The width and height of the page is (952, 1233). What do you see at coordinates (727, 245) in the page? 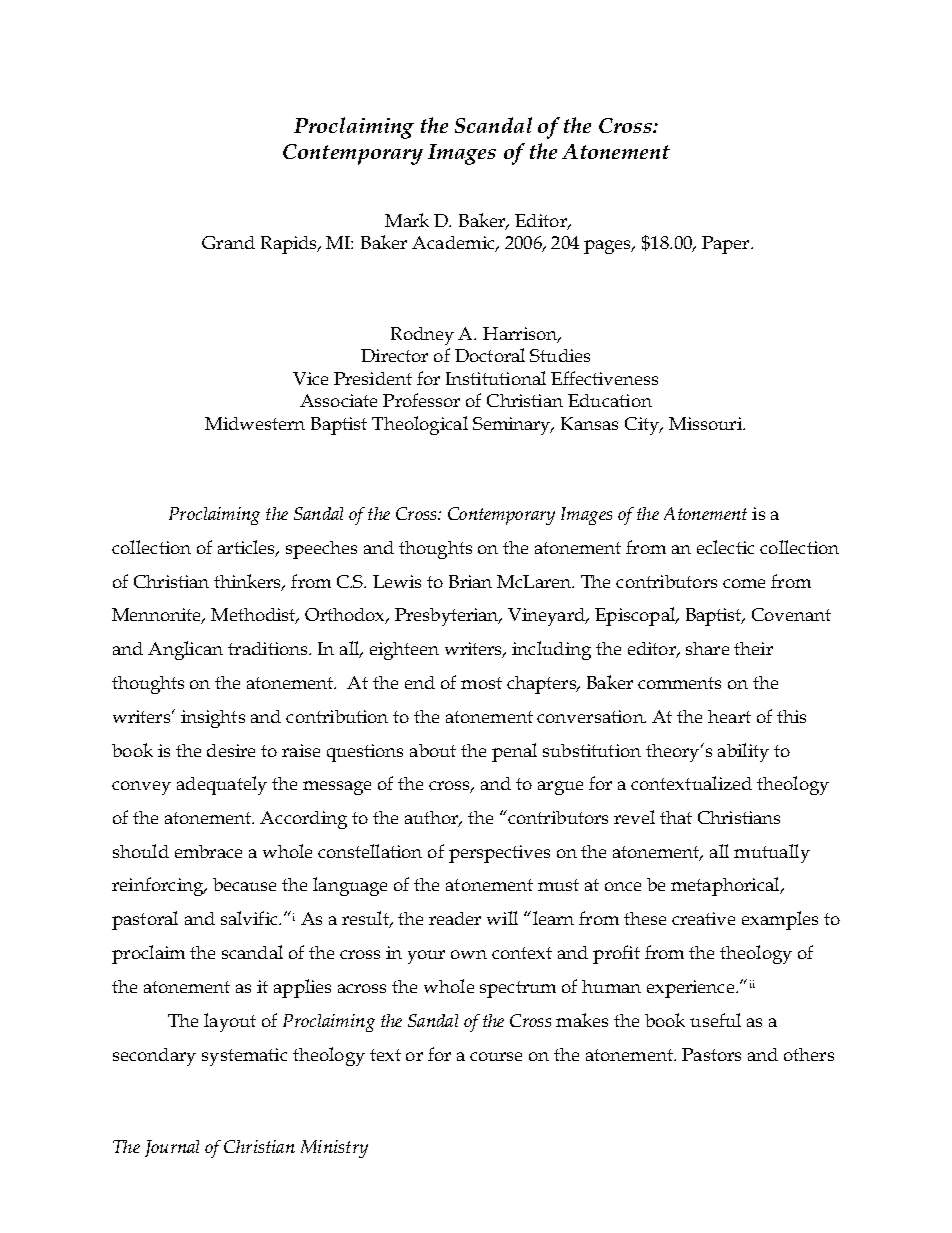
I see `Paper` at bounding box center [727, 245].
